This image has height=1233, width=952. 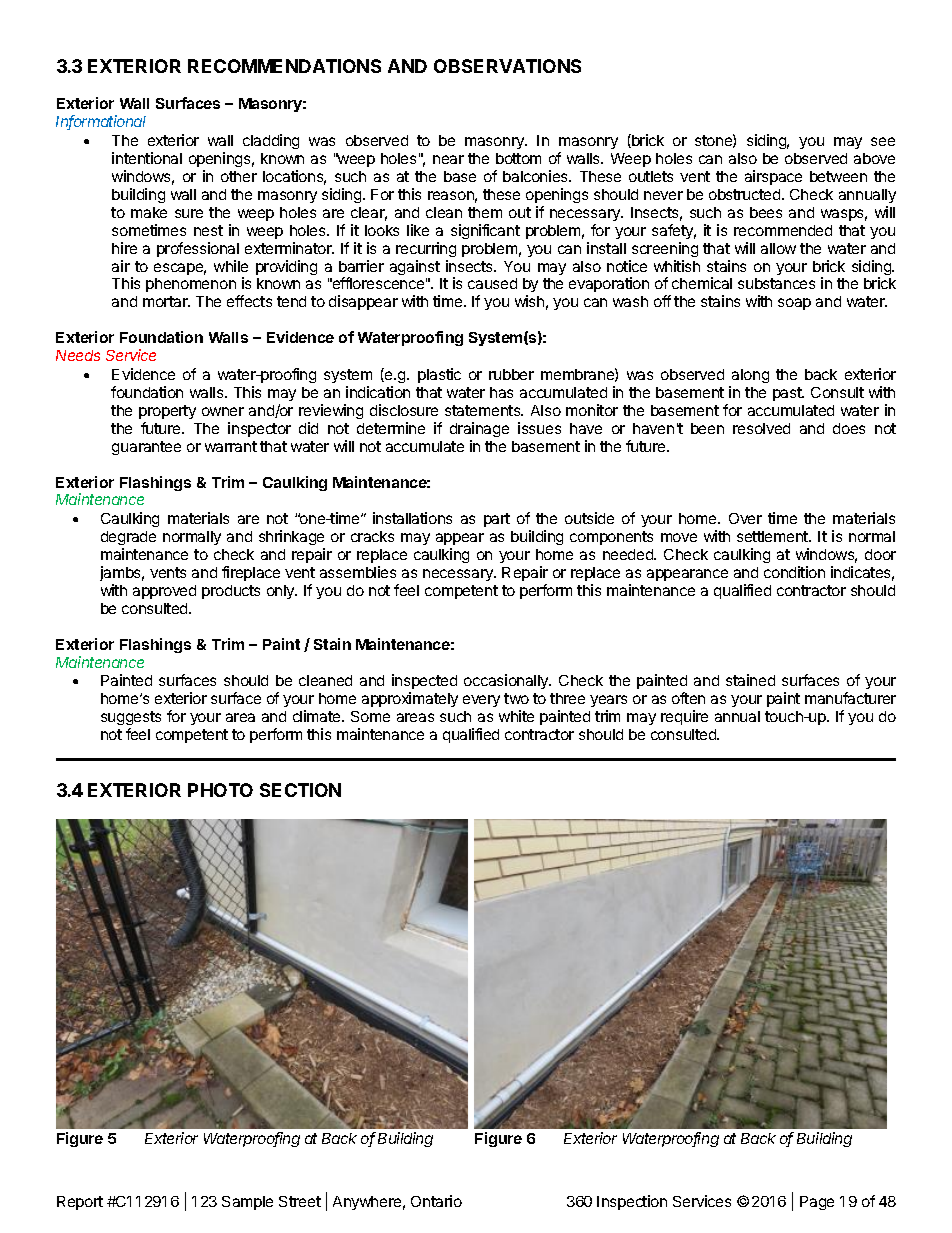 I want to click on past, so click(x=788, y=394).
